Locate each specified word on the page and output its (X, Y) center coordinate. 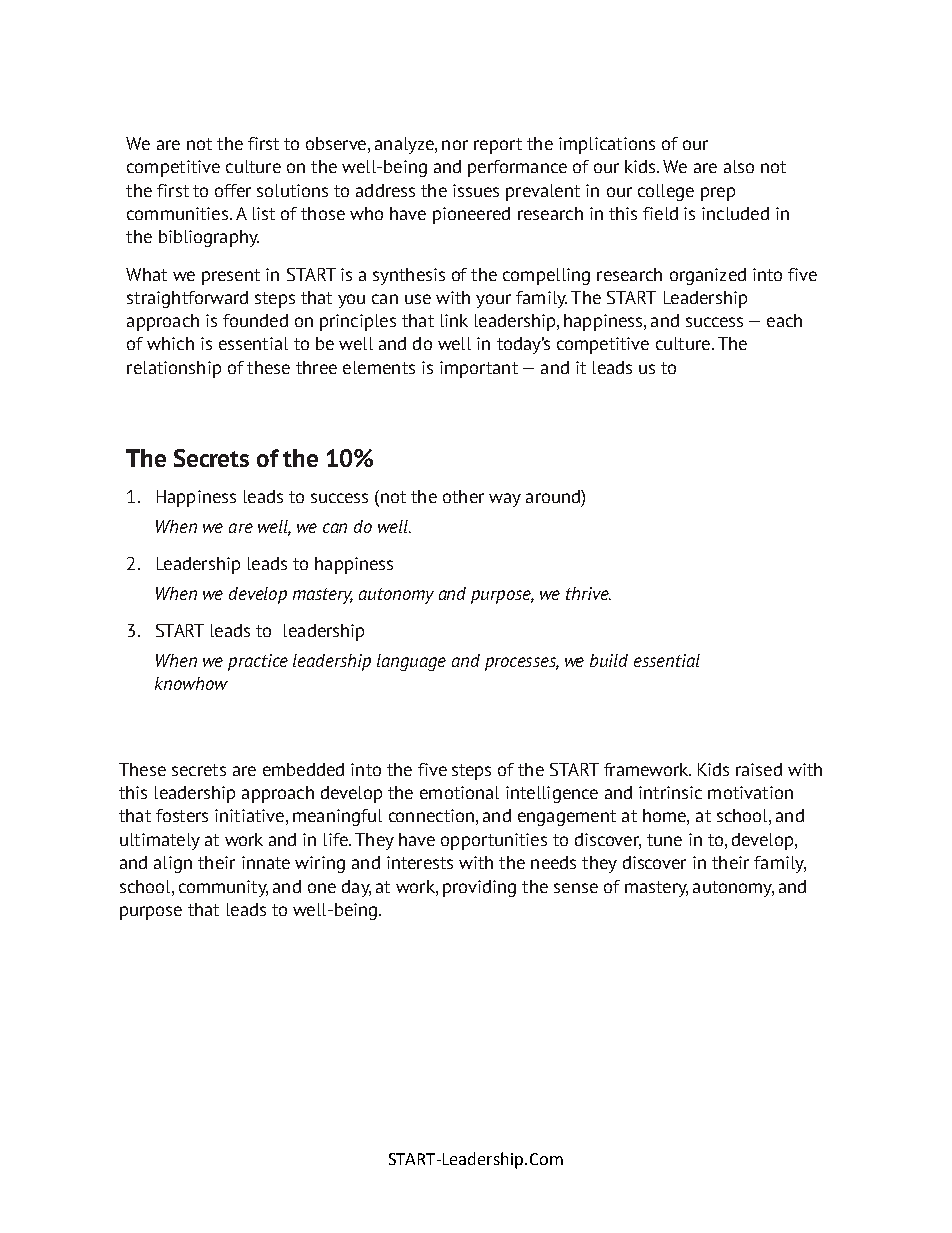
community (223, 888)
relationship (174, 369)
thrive (588, 593)
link (454, 320)
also (739, 166)
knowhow (191, 683)
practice (258, 662)
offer (233, 190)
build (609, 660)
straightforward (187, 299)
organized (708, 276)
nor (455, 145)
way (505, 500)
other (463, 496)
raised (759, 769)
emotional (459, 792)
